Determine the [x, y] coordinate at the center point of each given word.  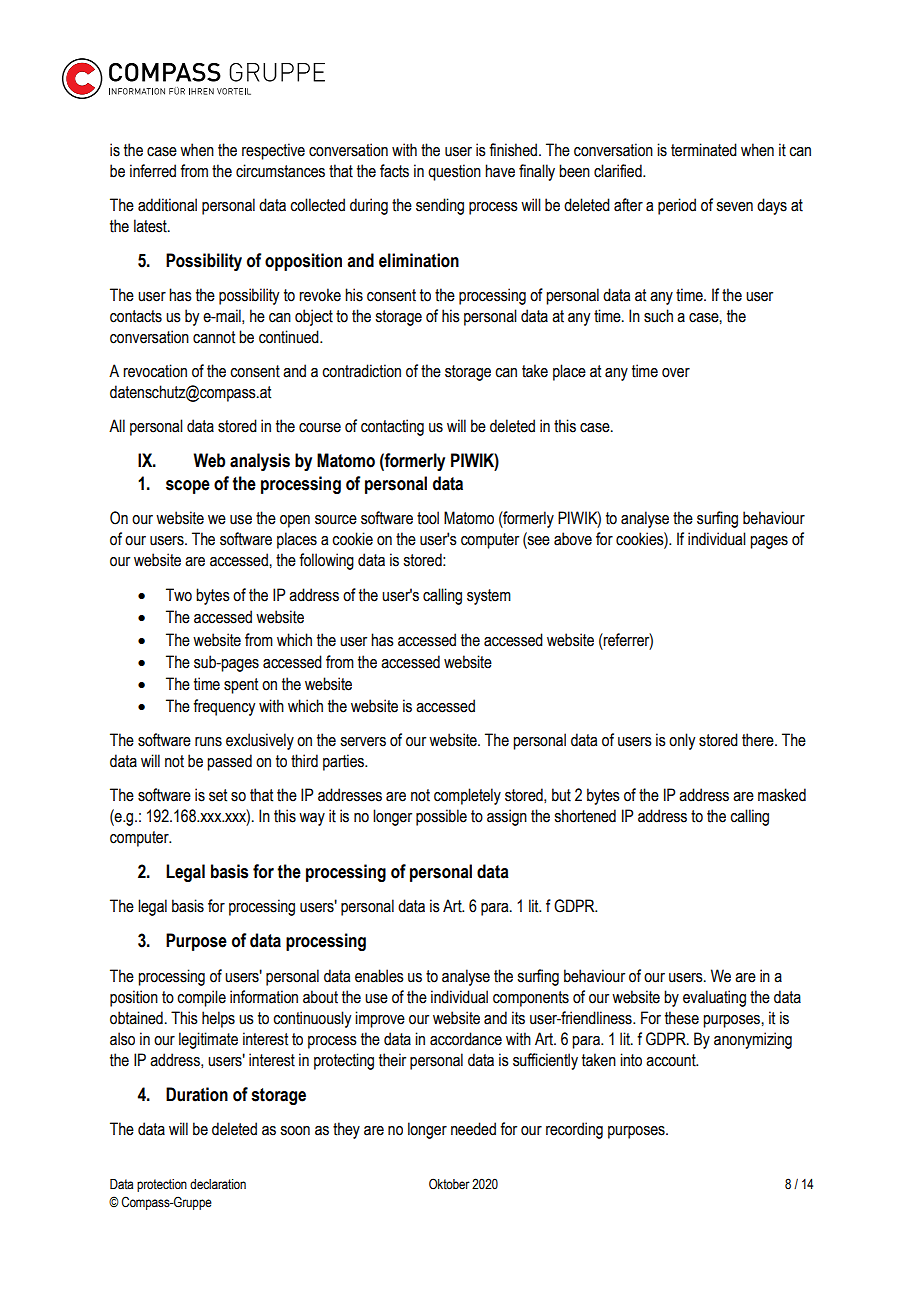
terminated [704, 150]
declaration [218, 1184]
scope [188, 487]
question [454, 172]
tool [428, 518]
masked [782, 795]
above [573, 539]
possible [441, 817]
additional [167, 205]
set [218, 795]
